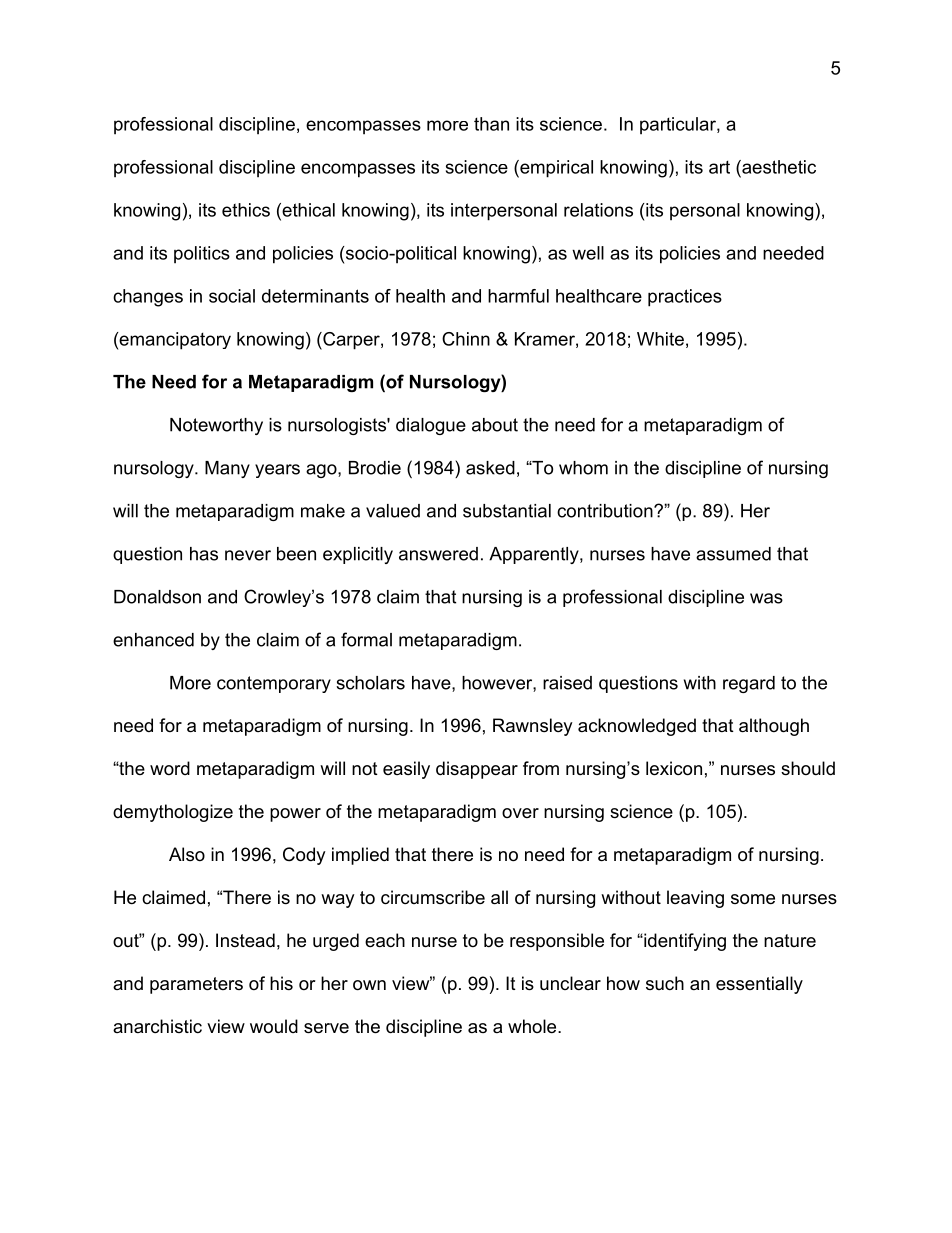  What do you see at coordinates (733, 554) in the document?
I see `assumed` at bounding box center [733, 554].
